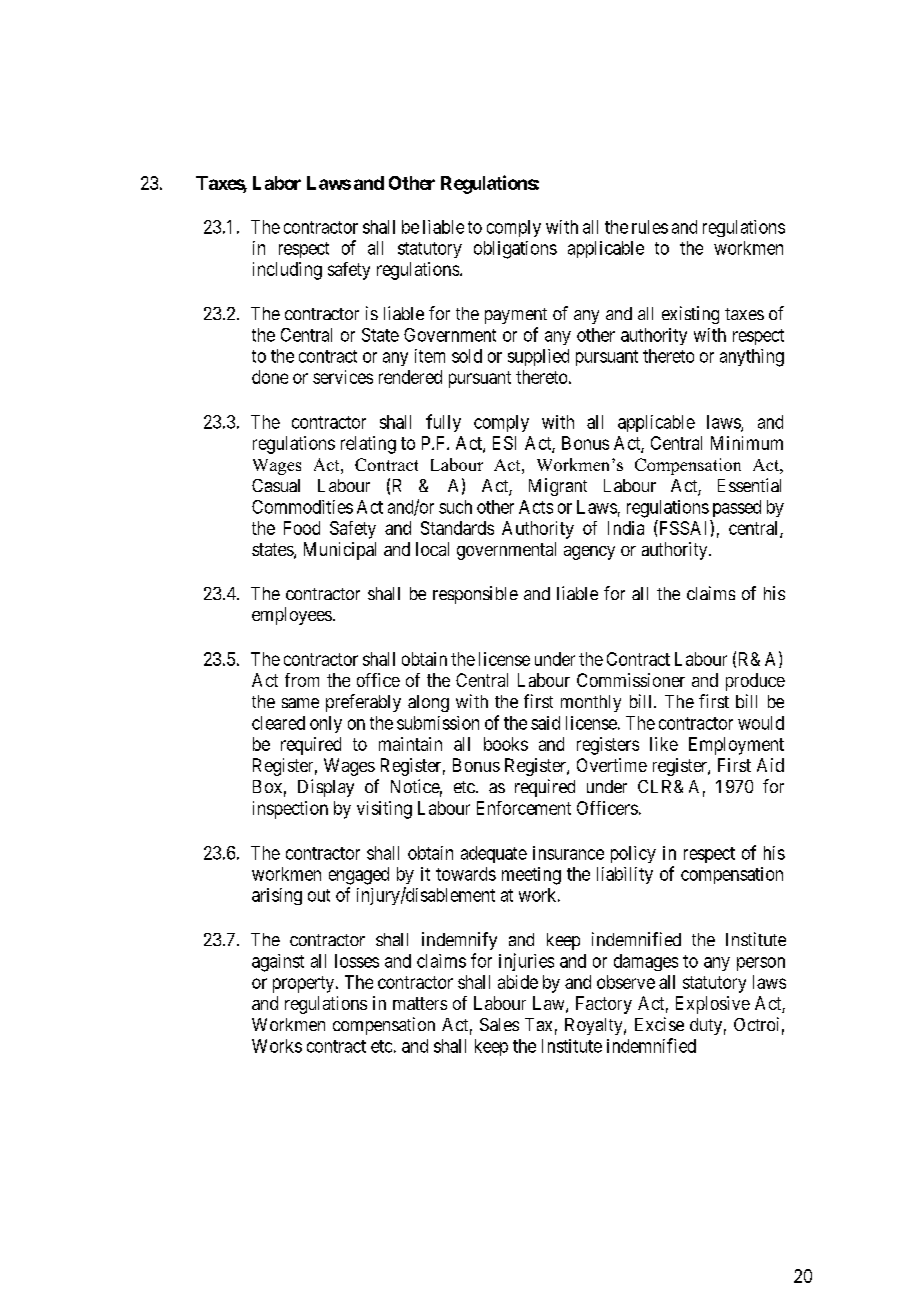 This page has width=924, height=1308. I want to click on only, so click(326, 724).
